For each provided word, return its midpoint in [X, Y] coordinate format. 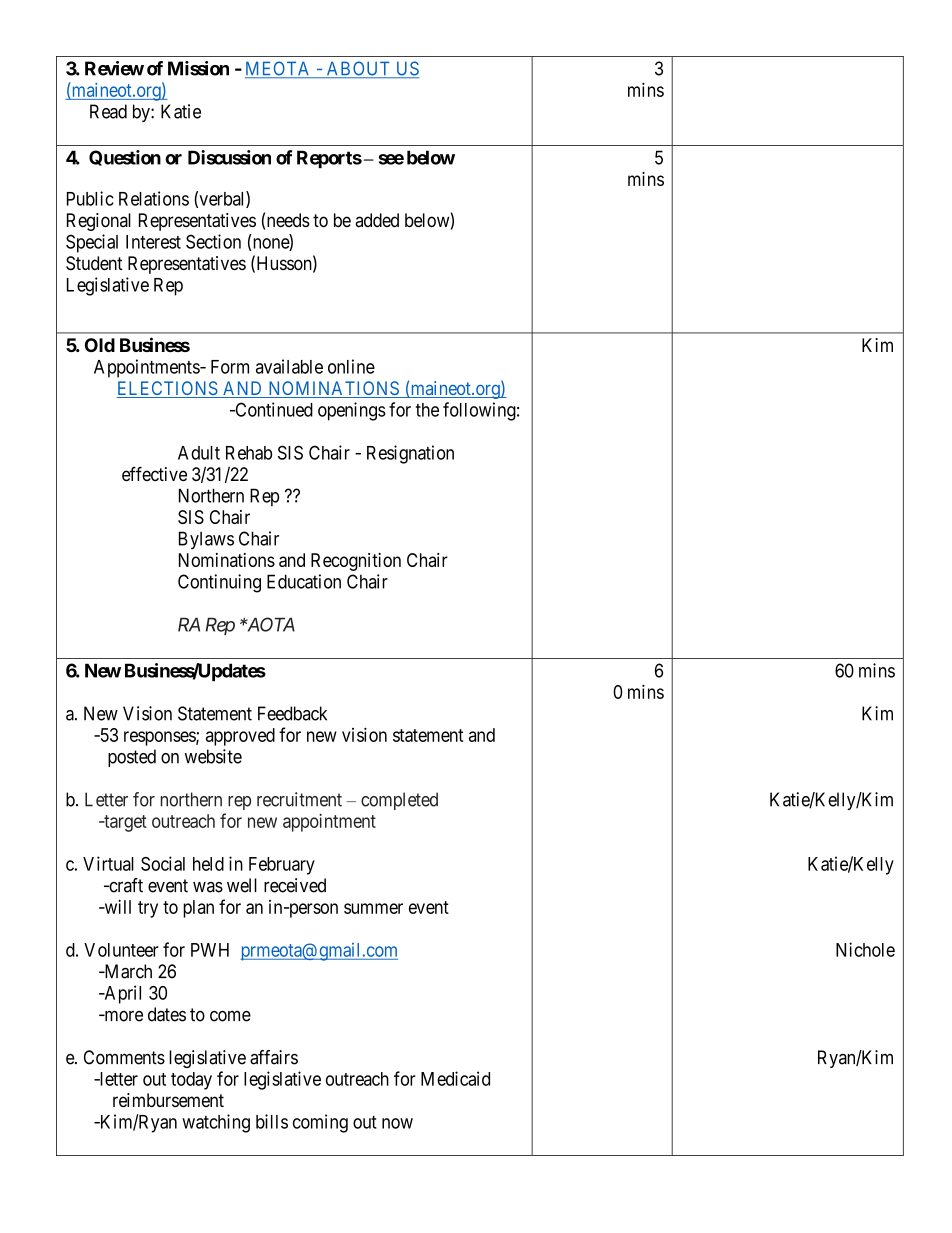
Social [163, 863]
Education [304, 581]
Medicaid [455, 1078]
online [351, 366]
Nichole [865, 949]
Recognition [356, 562]
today [191, 1081]
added [377, 220]
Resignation [410, 454]
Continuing [219, 583]
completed [399, 801]
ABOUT [358, 69]
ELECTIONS [168, 389]
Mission [198, 68]
